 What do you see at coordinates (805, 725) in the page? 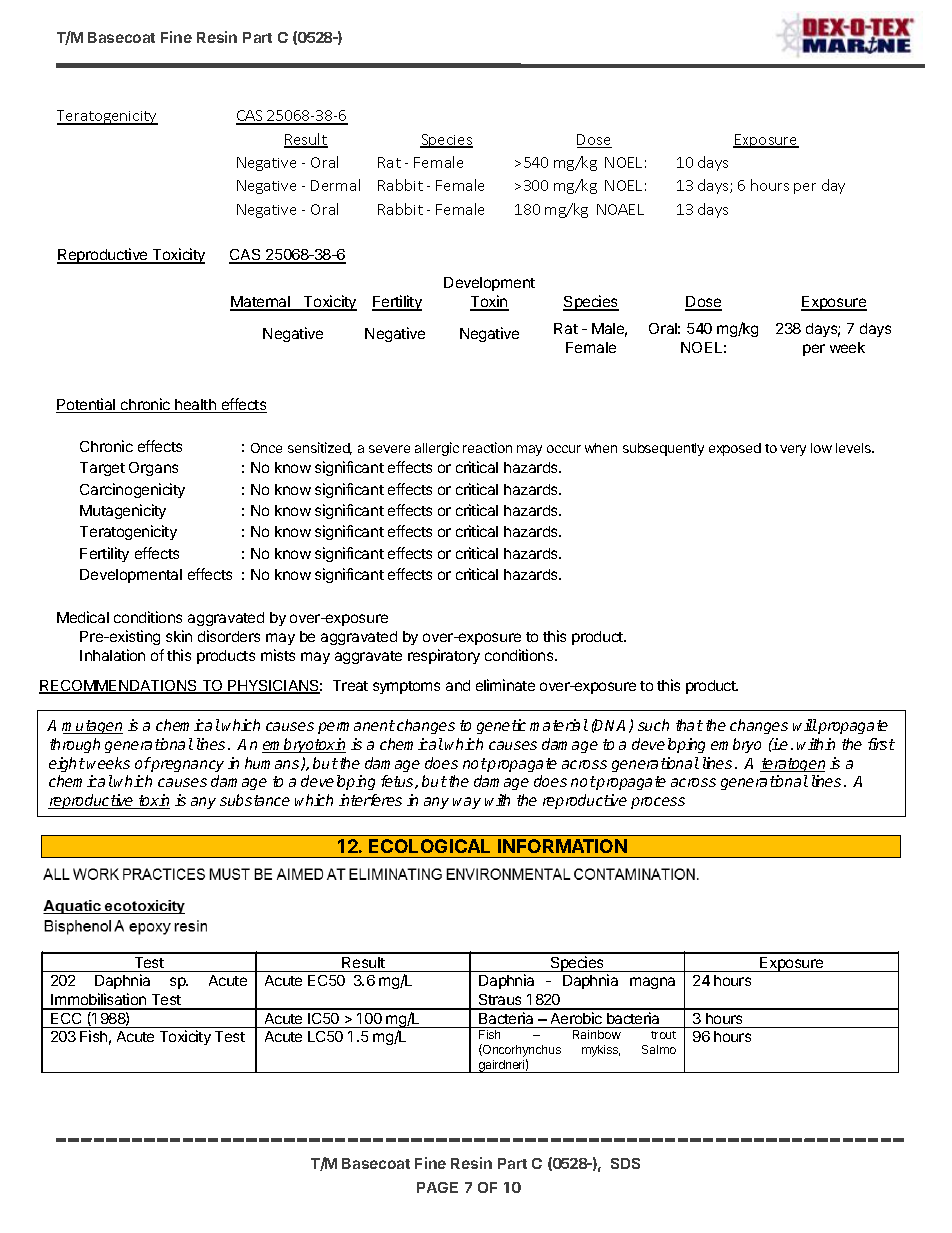
I see `will` at bounding box center [805, 725].
